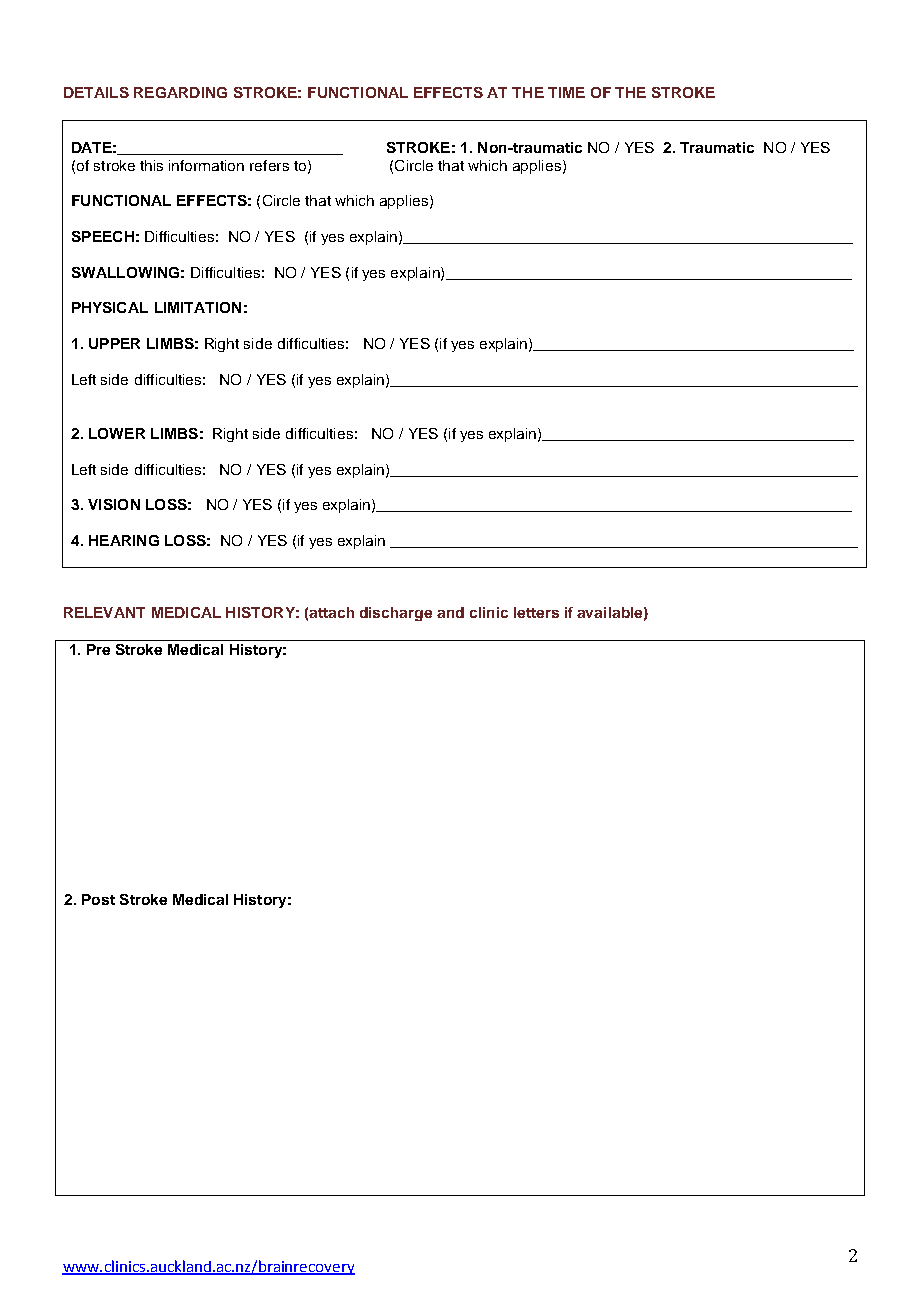 This document has height=1309, width=924. What do you see at coordinates (331, 612) in the document?
I see `attach` at bounding box center [331, 612].
